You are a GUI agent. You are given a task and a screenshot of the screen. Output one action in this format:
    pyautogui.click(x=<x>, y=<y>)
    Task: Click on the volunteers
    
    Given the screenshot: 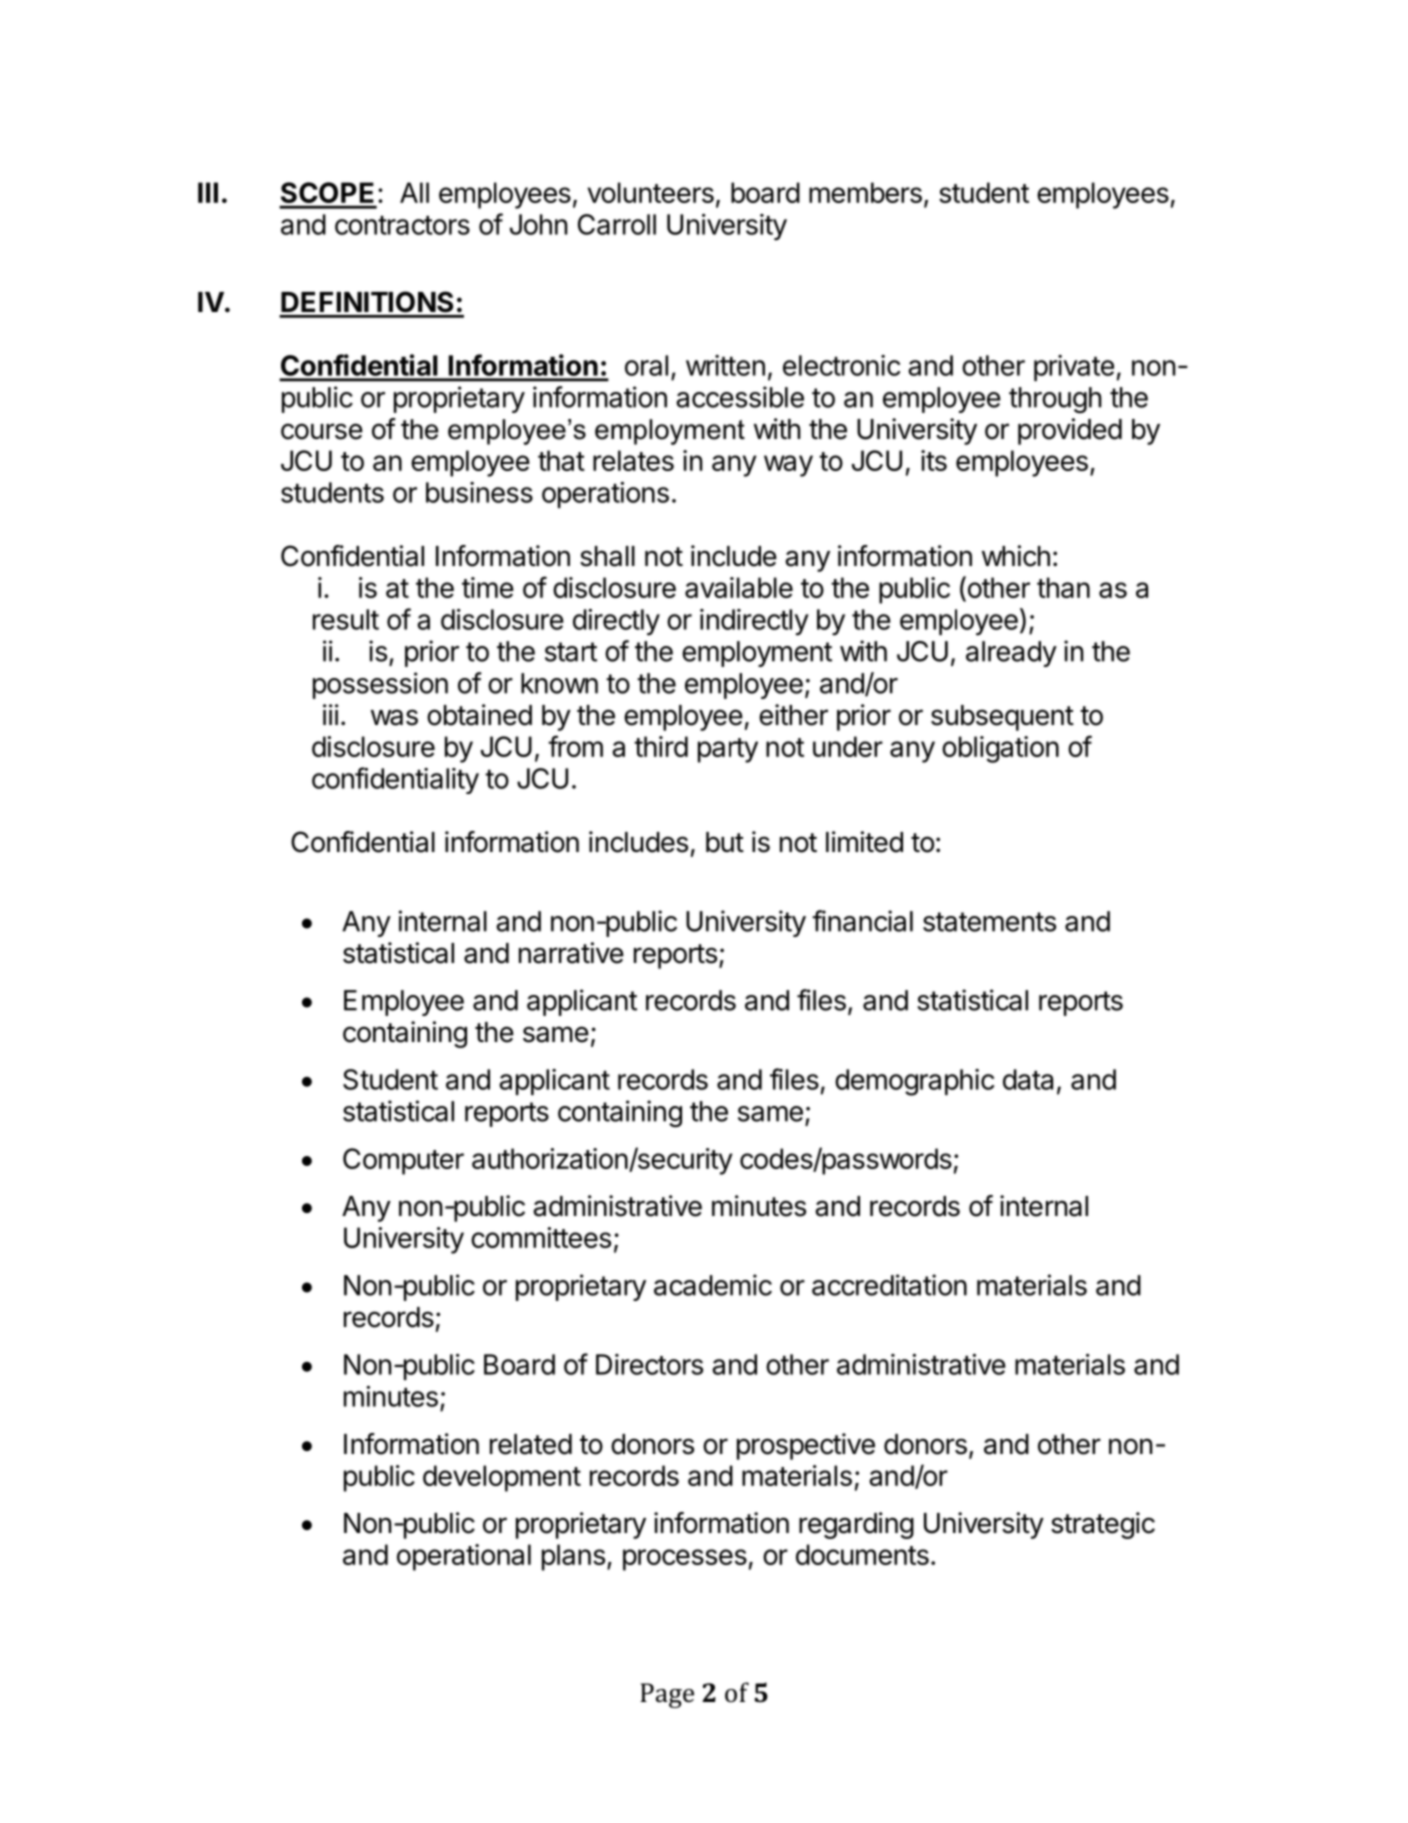 What is the action you would take?
    pyautogui.click(x=650, y=192)
